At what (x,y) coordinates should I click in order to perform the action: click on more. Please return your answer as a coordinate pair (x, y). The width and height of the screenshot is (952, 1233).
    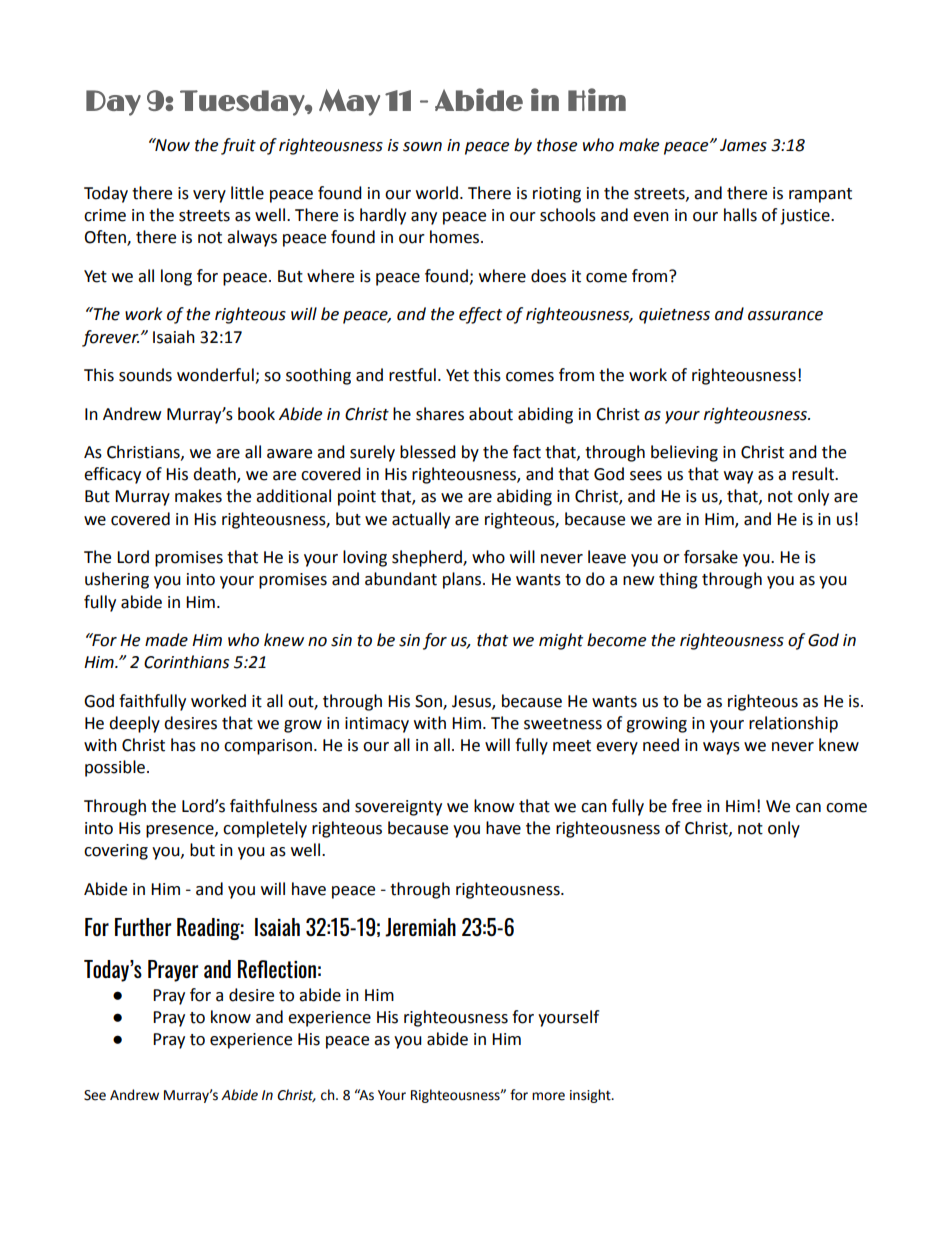
    Looking at the image, I should click on (548, 1096).
